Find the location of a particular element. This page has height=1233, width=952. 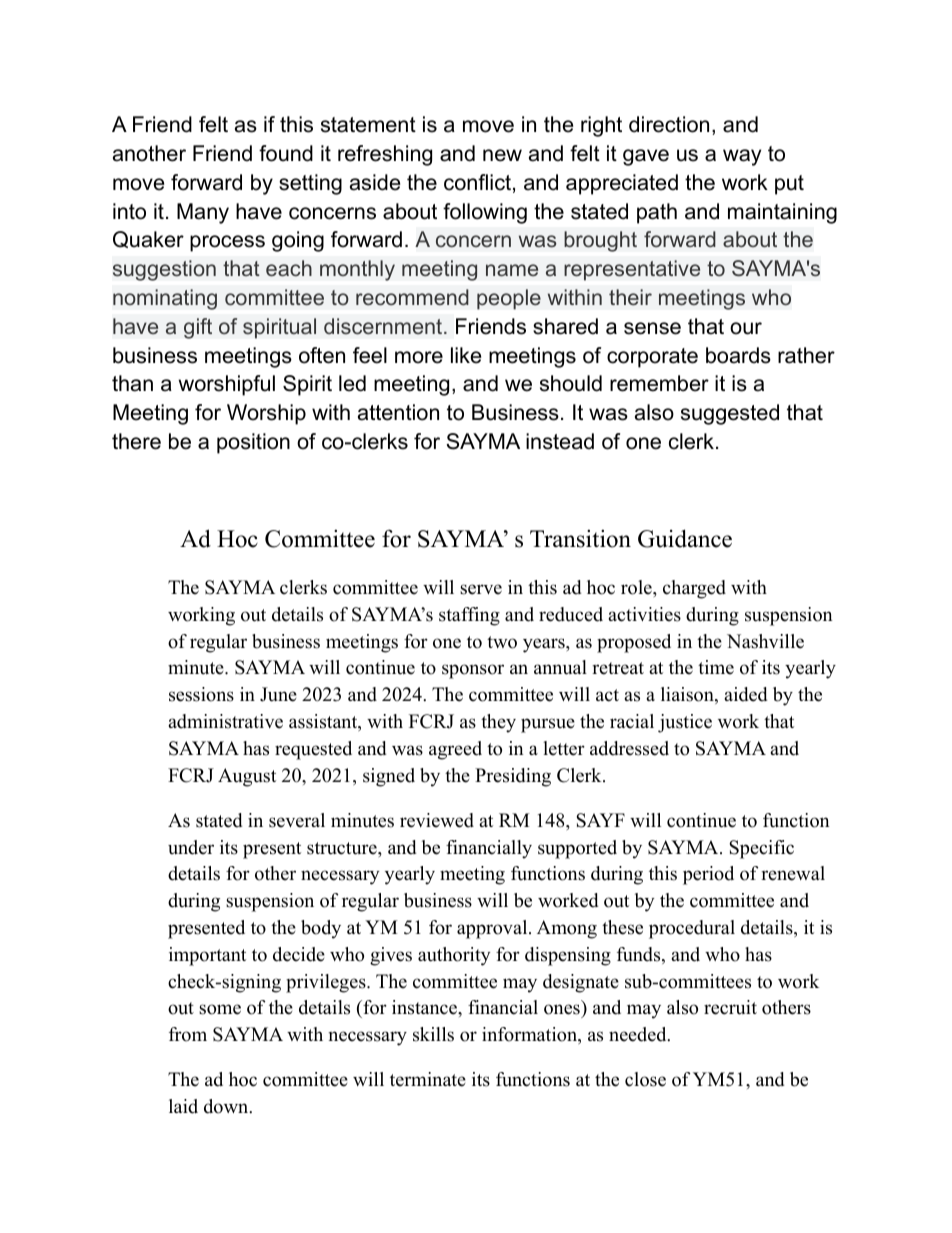

way is located at coordinates (742, 157).
